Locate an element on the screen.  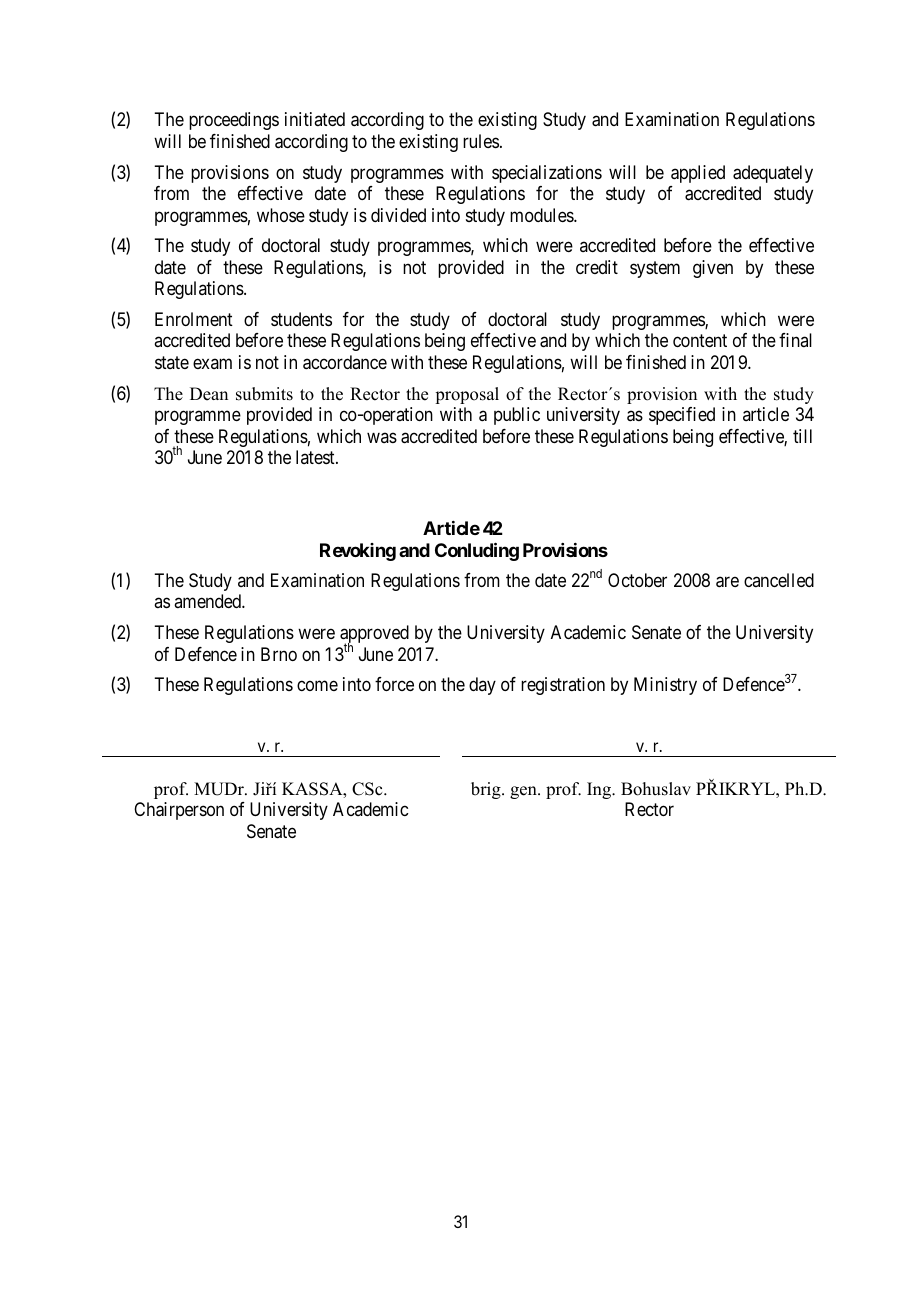
specified is located at coordinates (682, 416).
